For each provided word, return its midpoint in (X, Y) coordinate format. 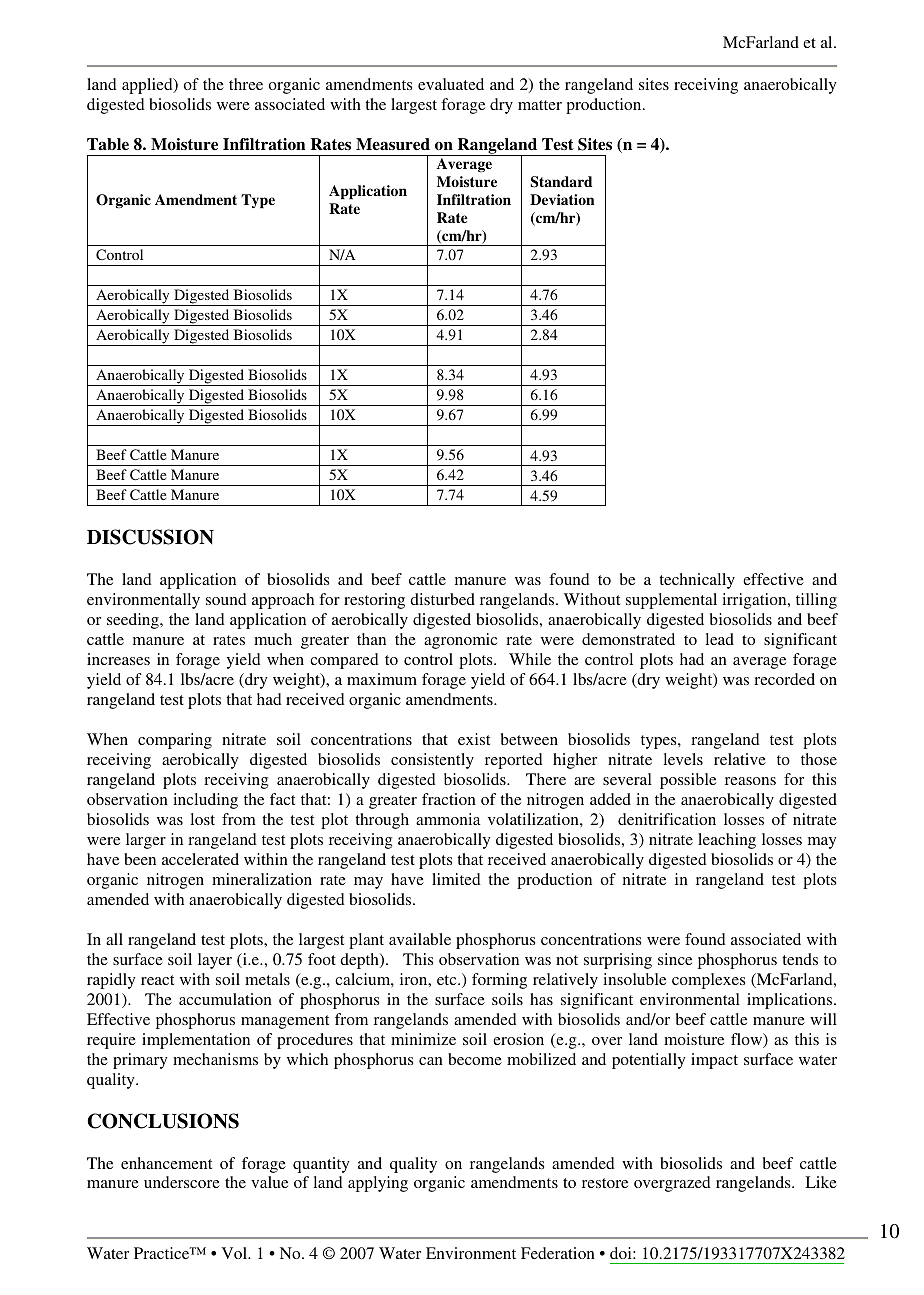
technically (697, 581)
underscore (182, 1182)
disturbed (442, 599)
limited (456, 879)
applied (148, 86)
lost (203, 819)
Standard (561, 182)
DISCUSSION (150, 537)
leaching (727, 841)
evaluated (451, 84)
